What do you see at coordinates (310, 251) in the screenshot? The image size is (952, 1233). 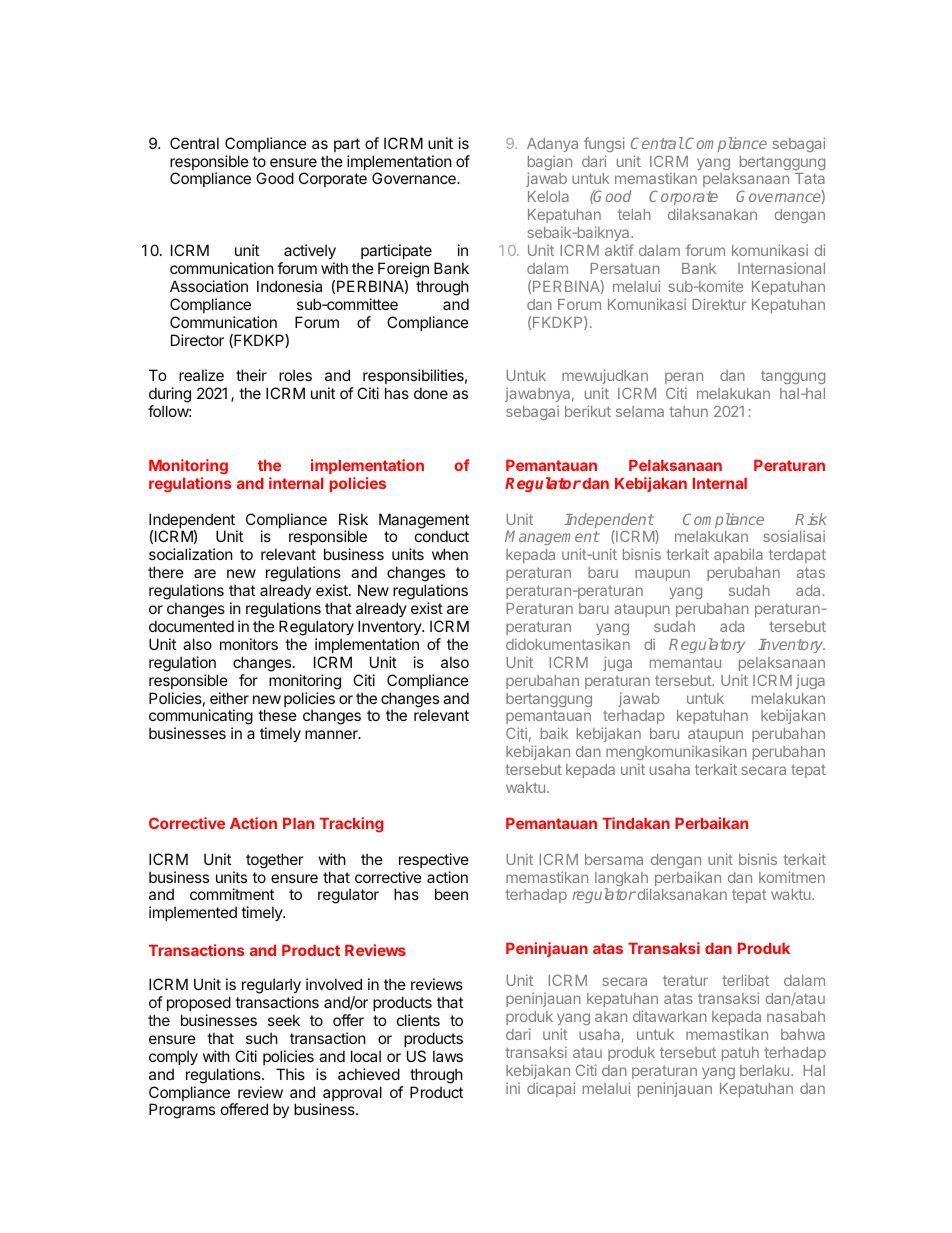 I see `actively` at bounding box center [310, 251].
